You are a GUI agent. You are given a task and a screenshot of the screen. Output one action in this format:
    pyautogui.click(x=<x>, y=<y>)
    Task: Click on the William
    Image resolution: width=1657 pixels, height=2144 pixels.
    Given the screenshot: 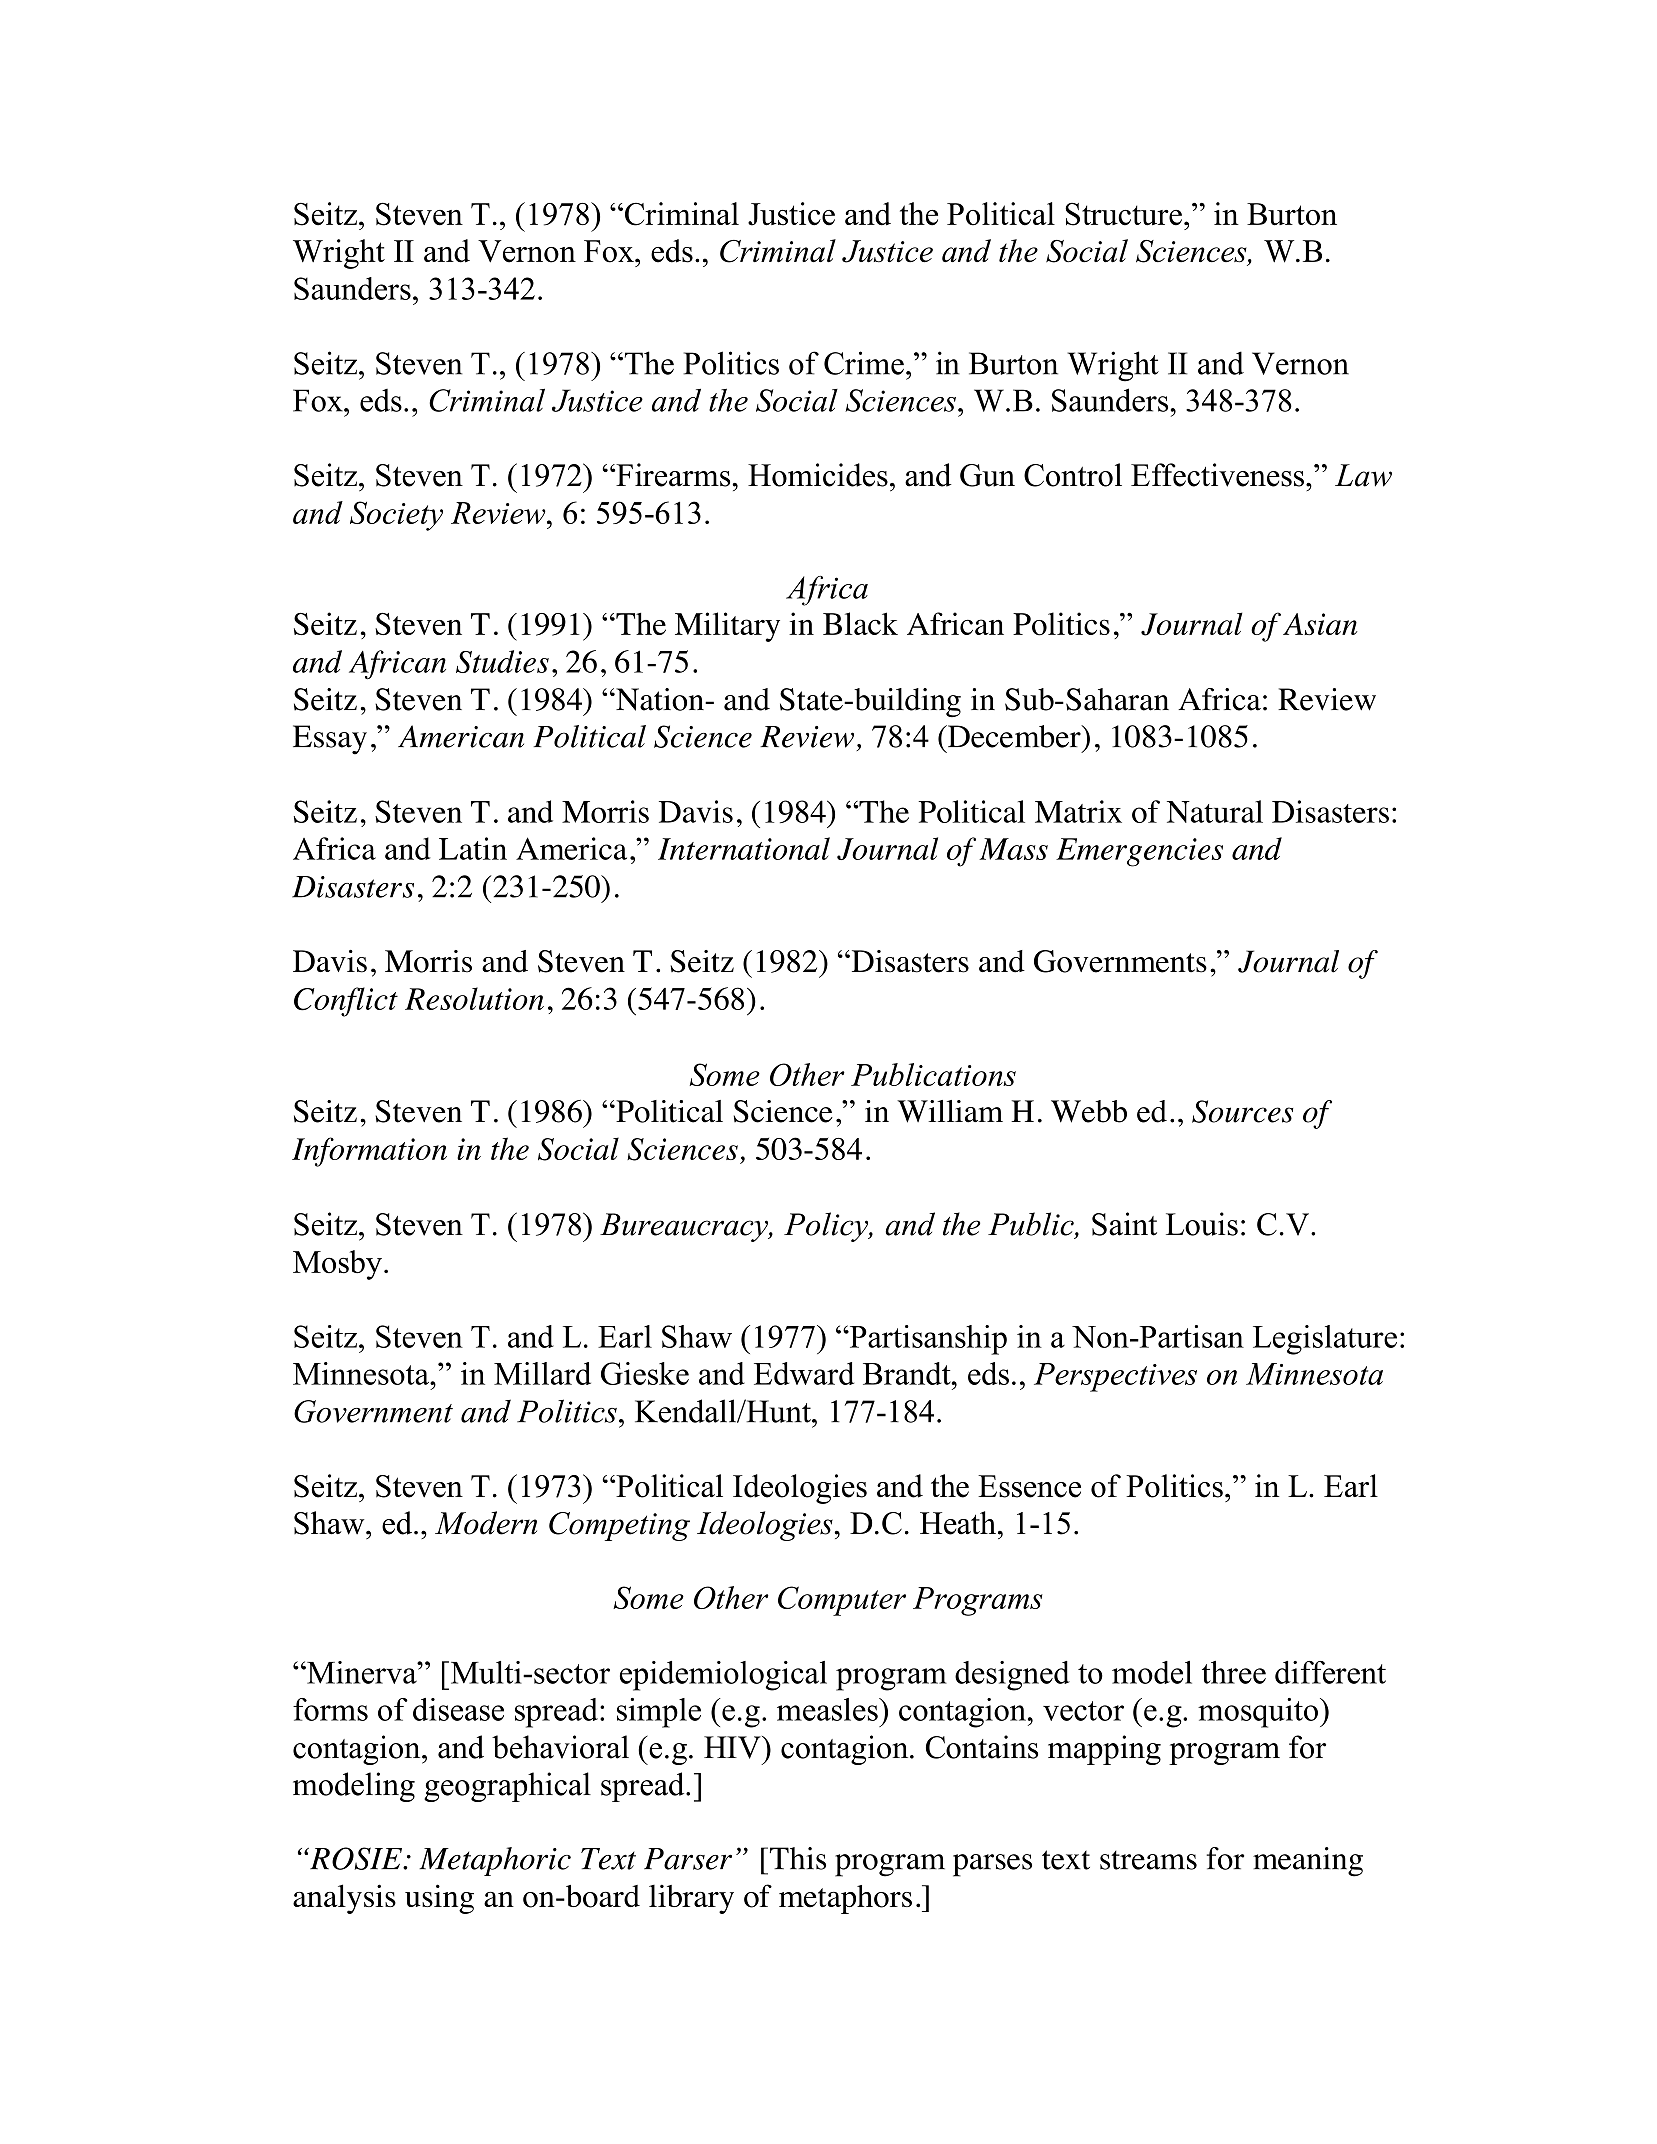 What is the action you would take?
    pyautogui.click(x=950, y=1111)
